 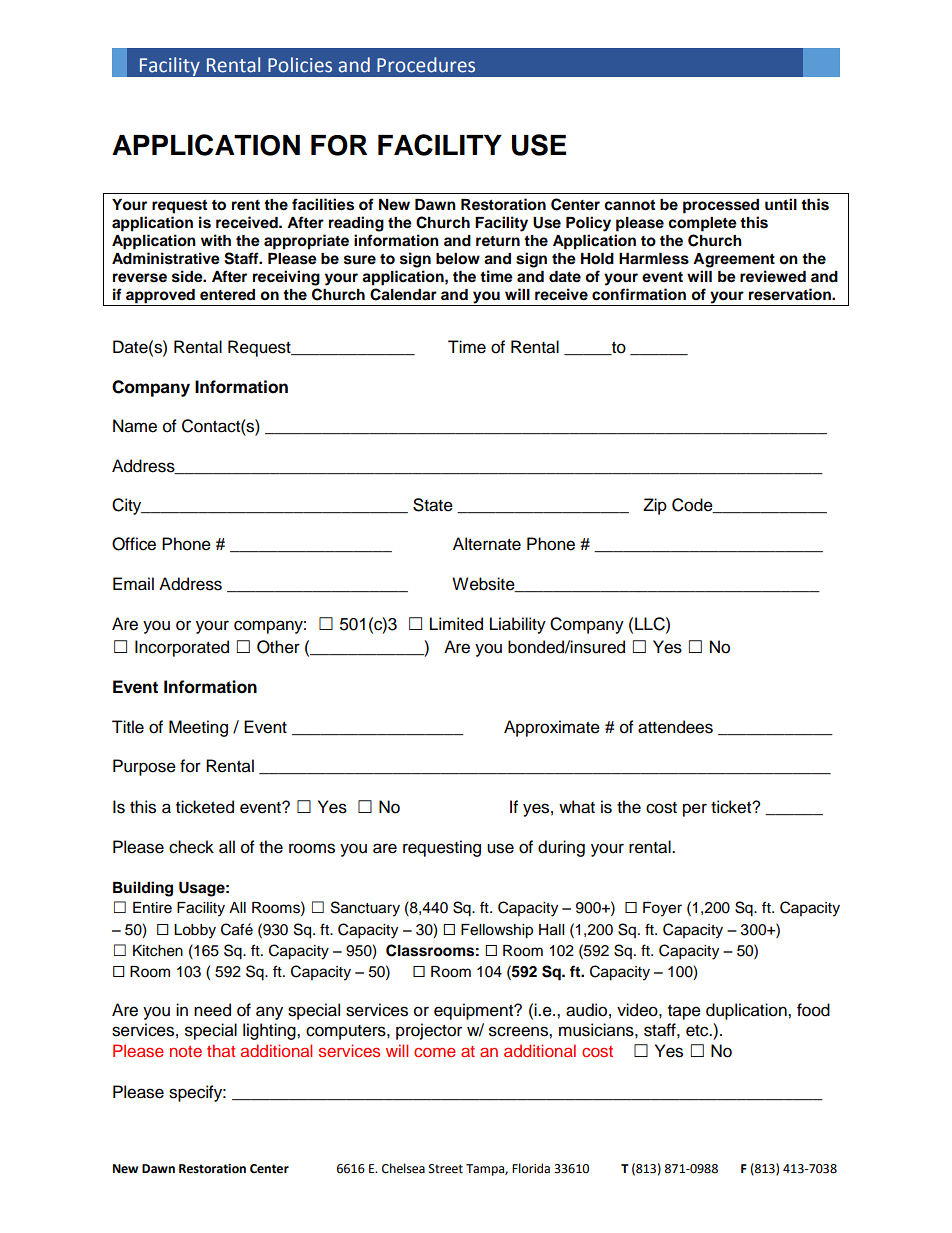 What do you see at coordinates (221, 1050) in the document?
I see `that` at bounding box center [221, 1050].
